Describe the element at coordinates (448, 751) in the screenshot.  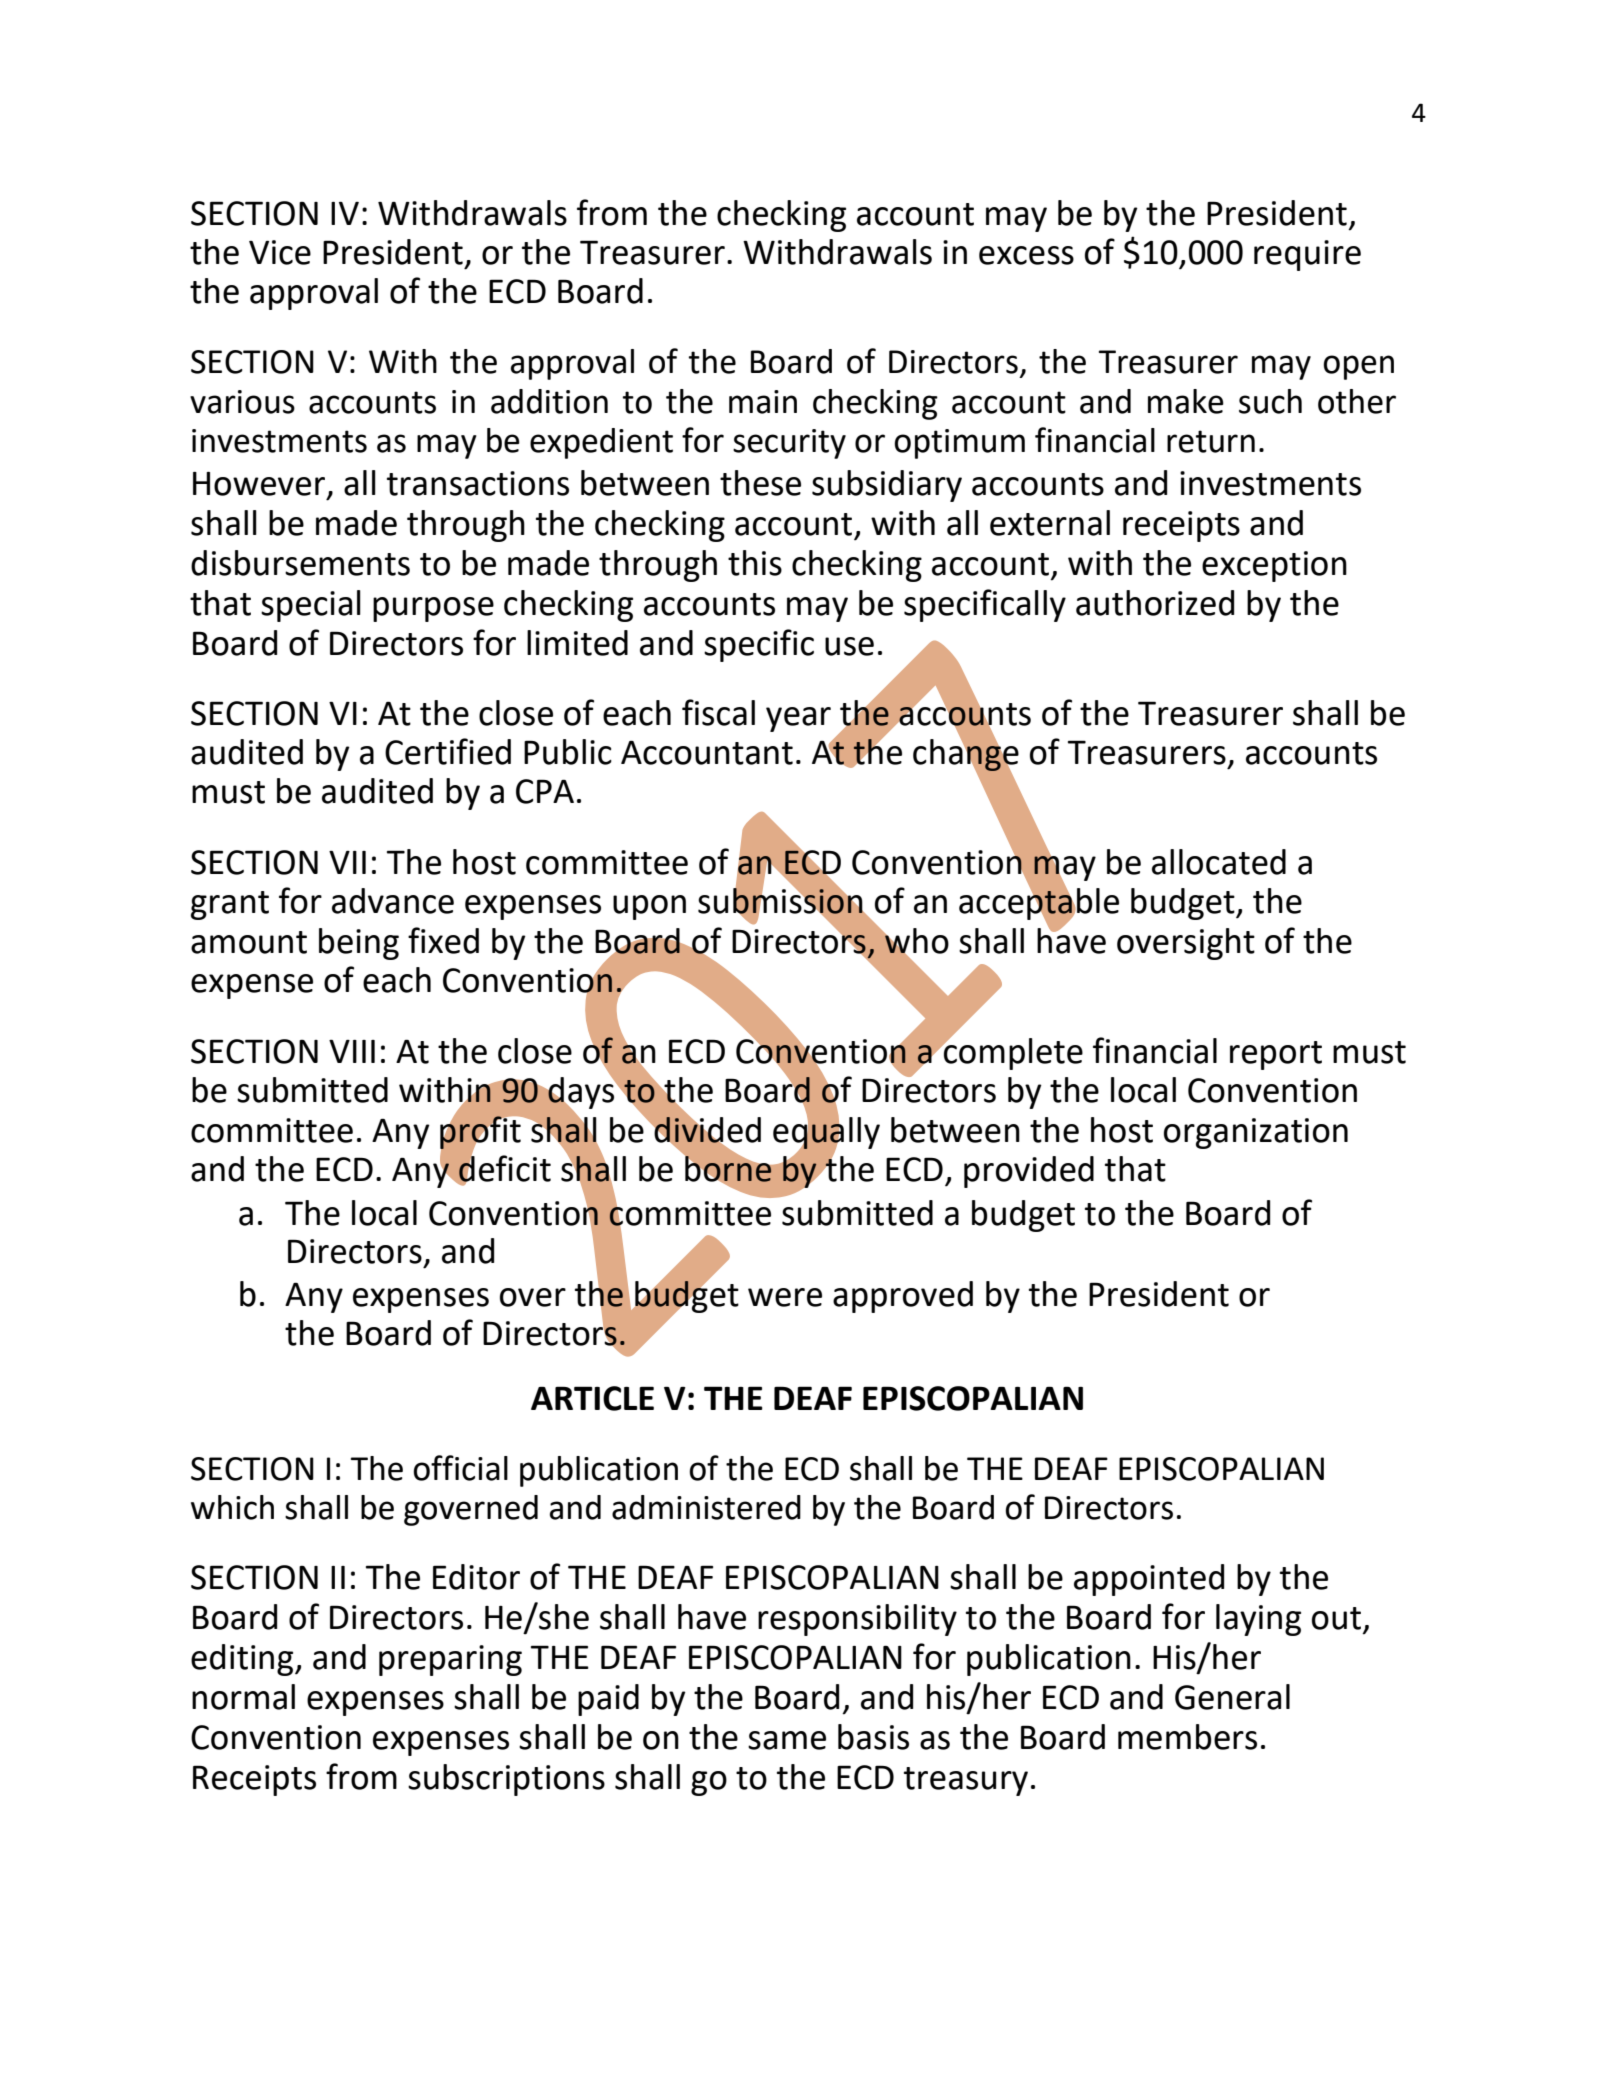
I see `Certified` at that location.
